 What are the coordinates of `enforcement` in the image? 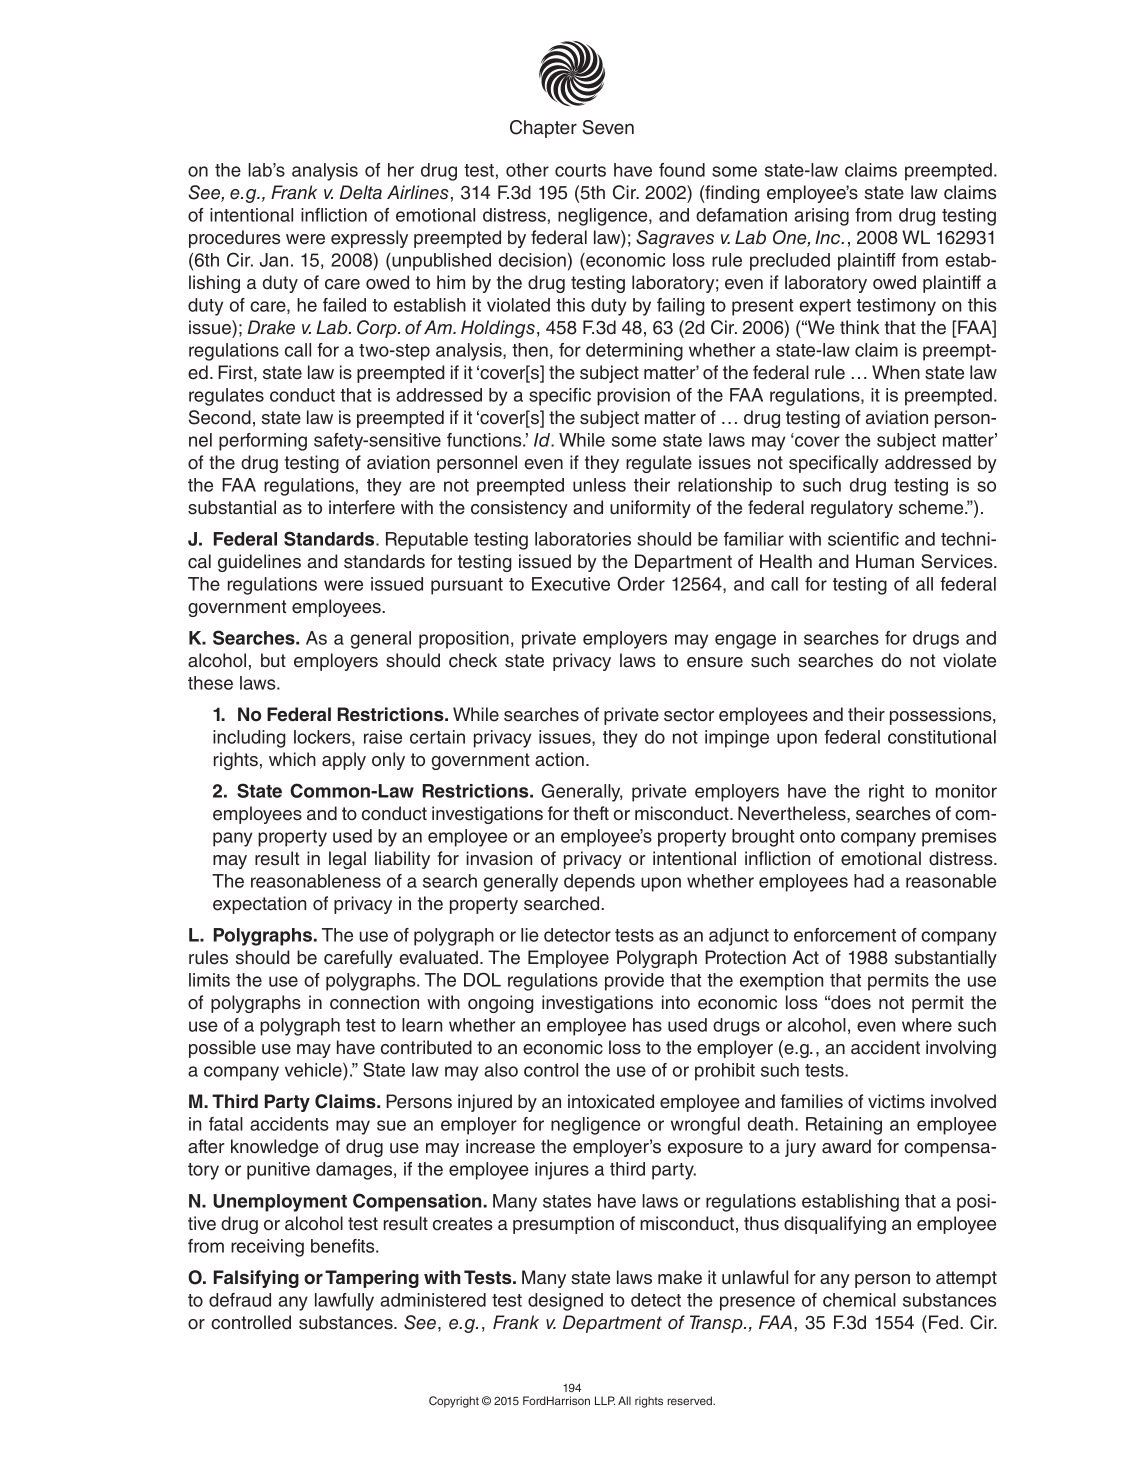 It's located at (845, 935).
